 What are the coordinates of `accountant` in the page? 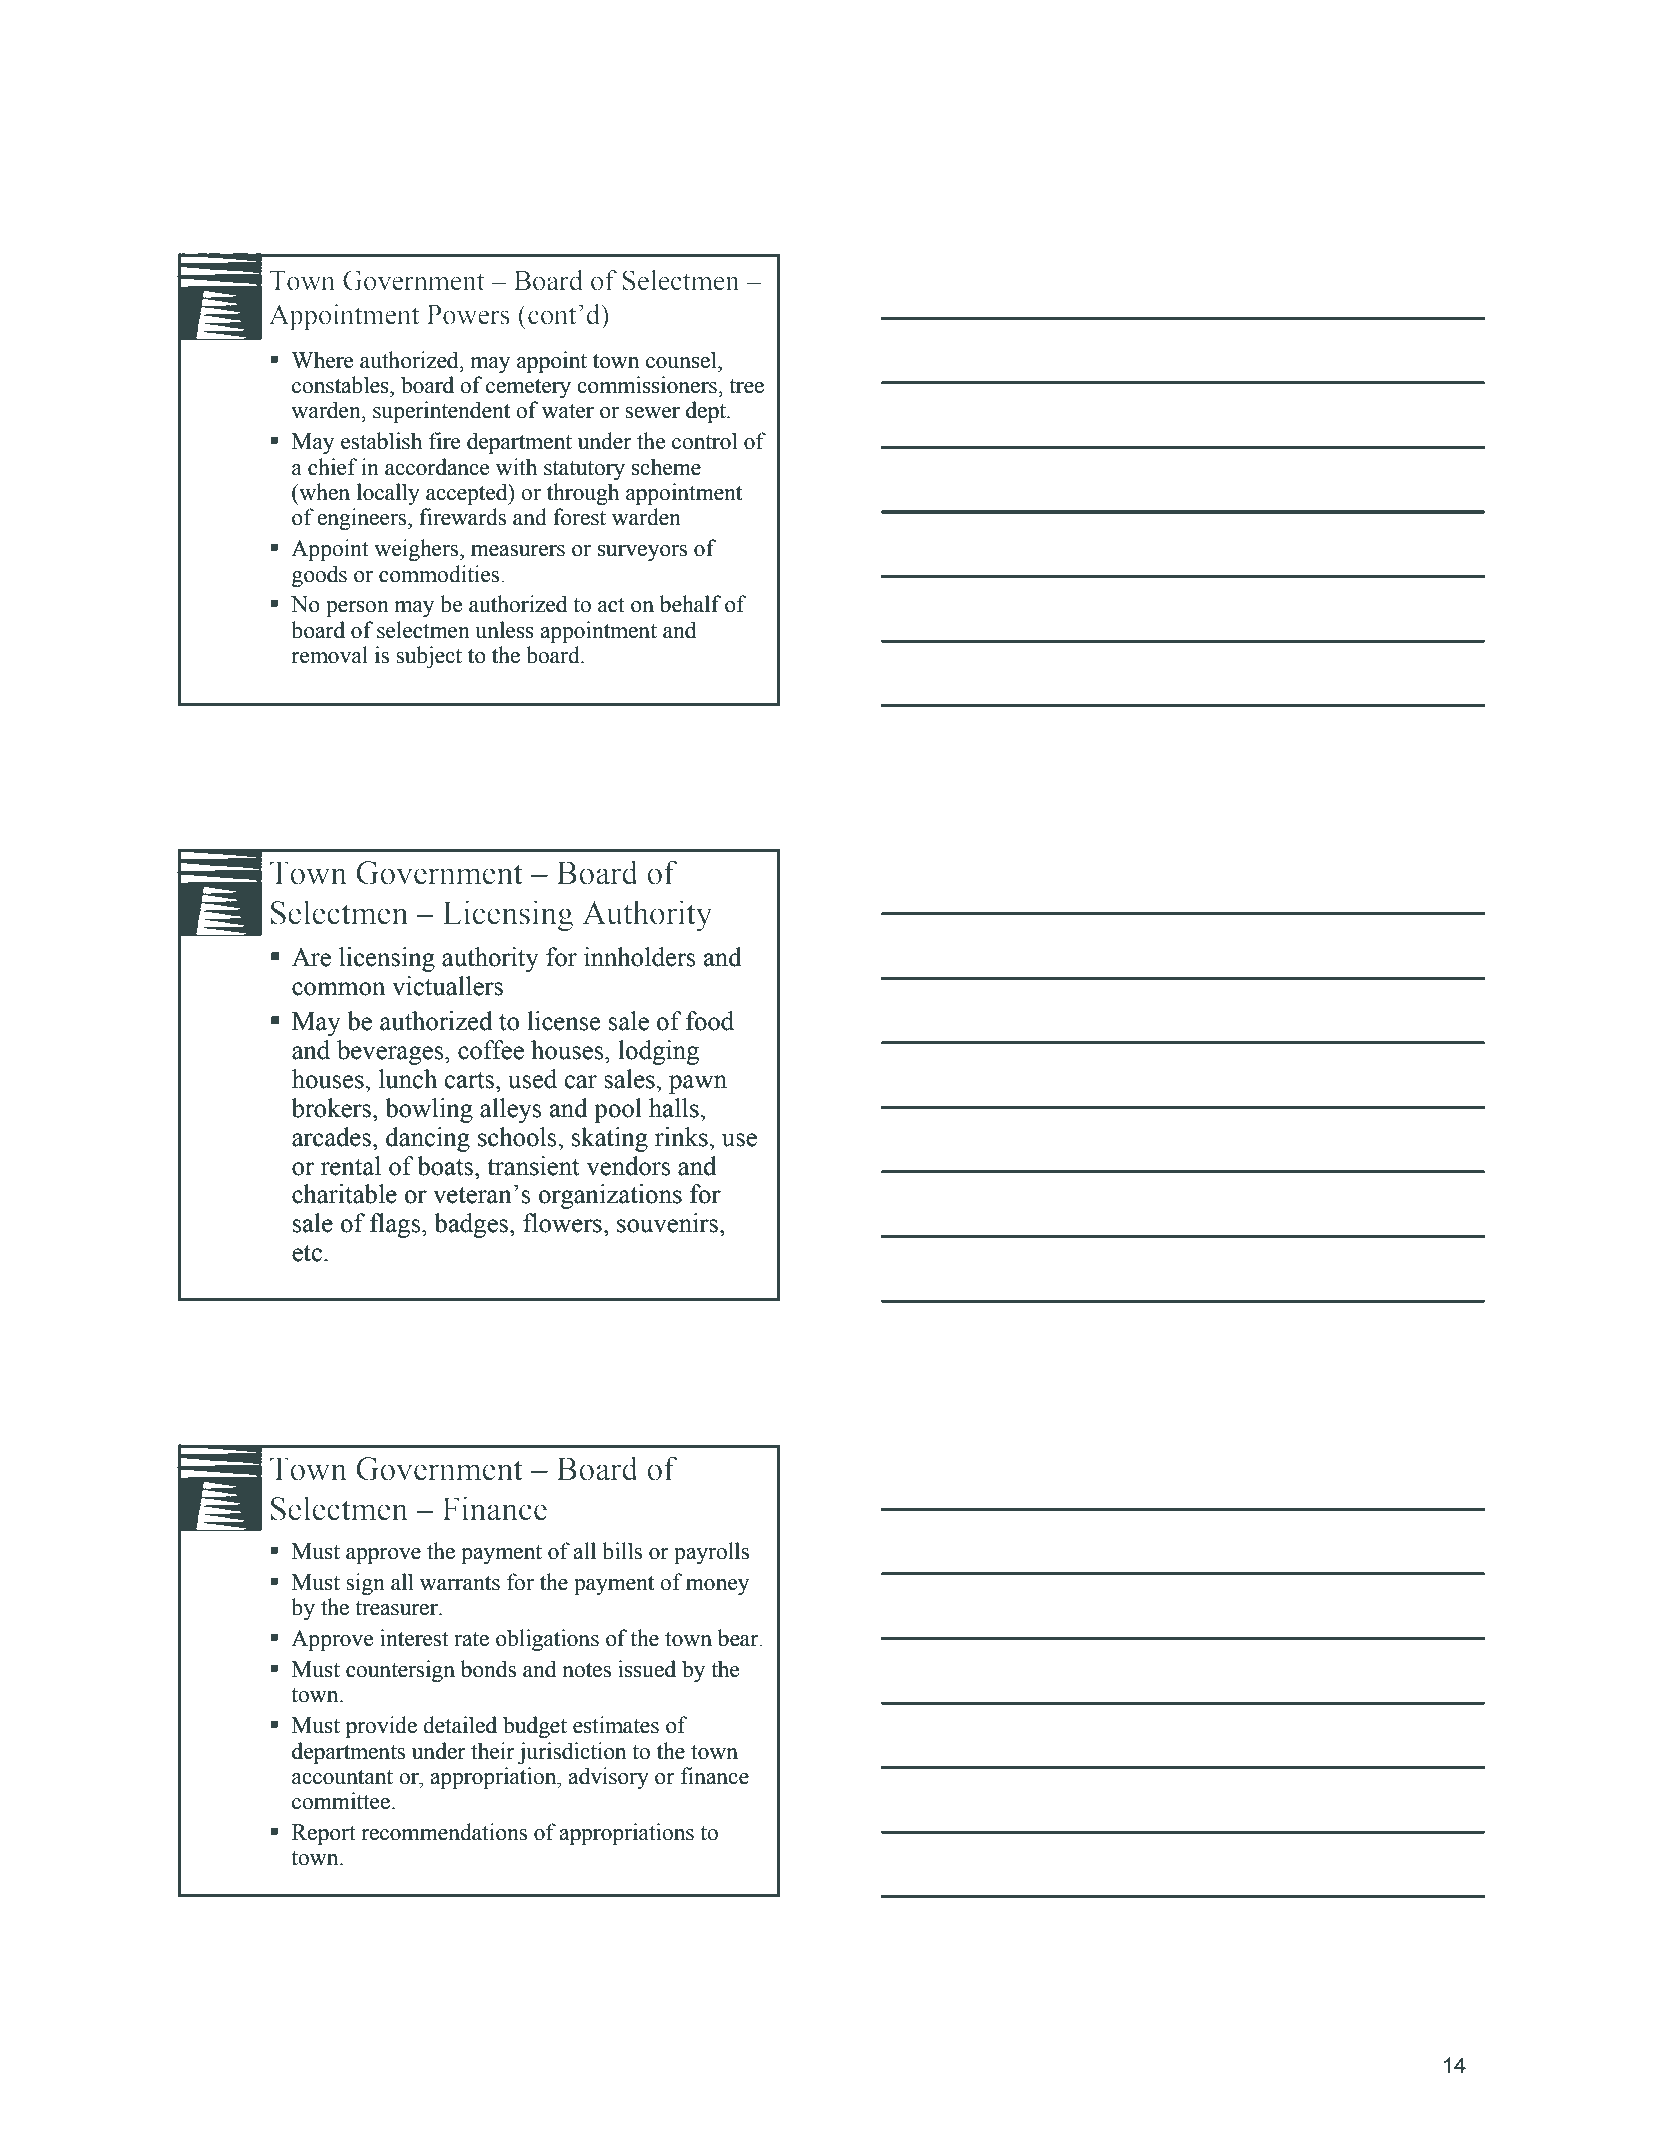 It's located at (342, 1777).
